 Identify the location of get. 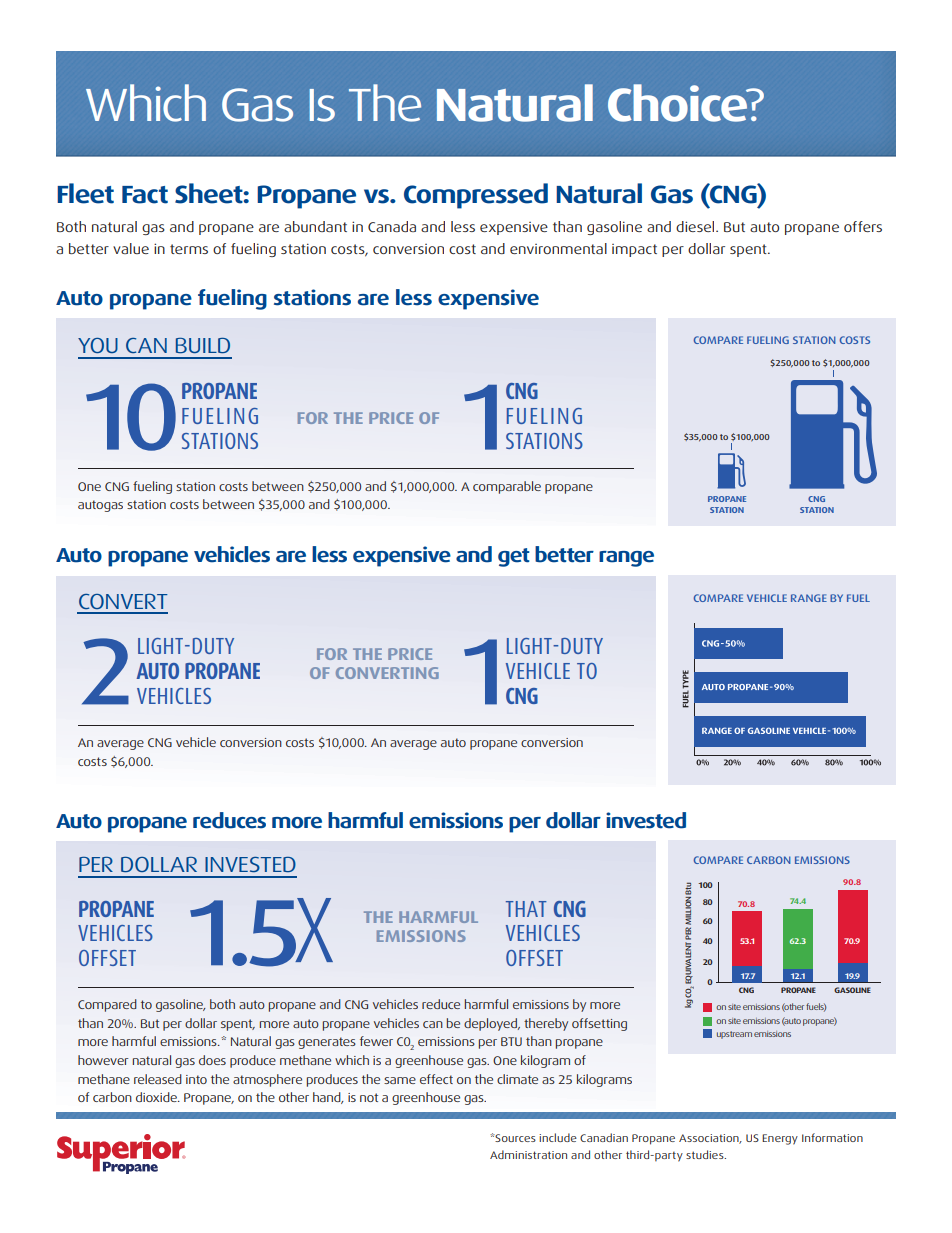
(514, 557).
